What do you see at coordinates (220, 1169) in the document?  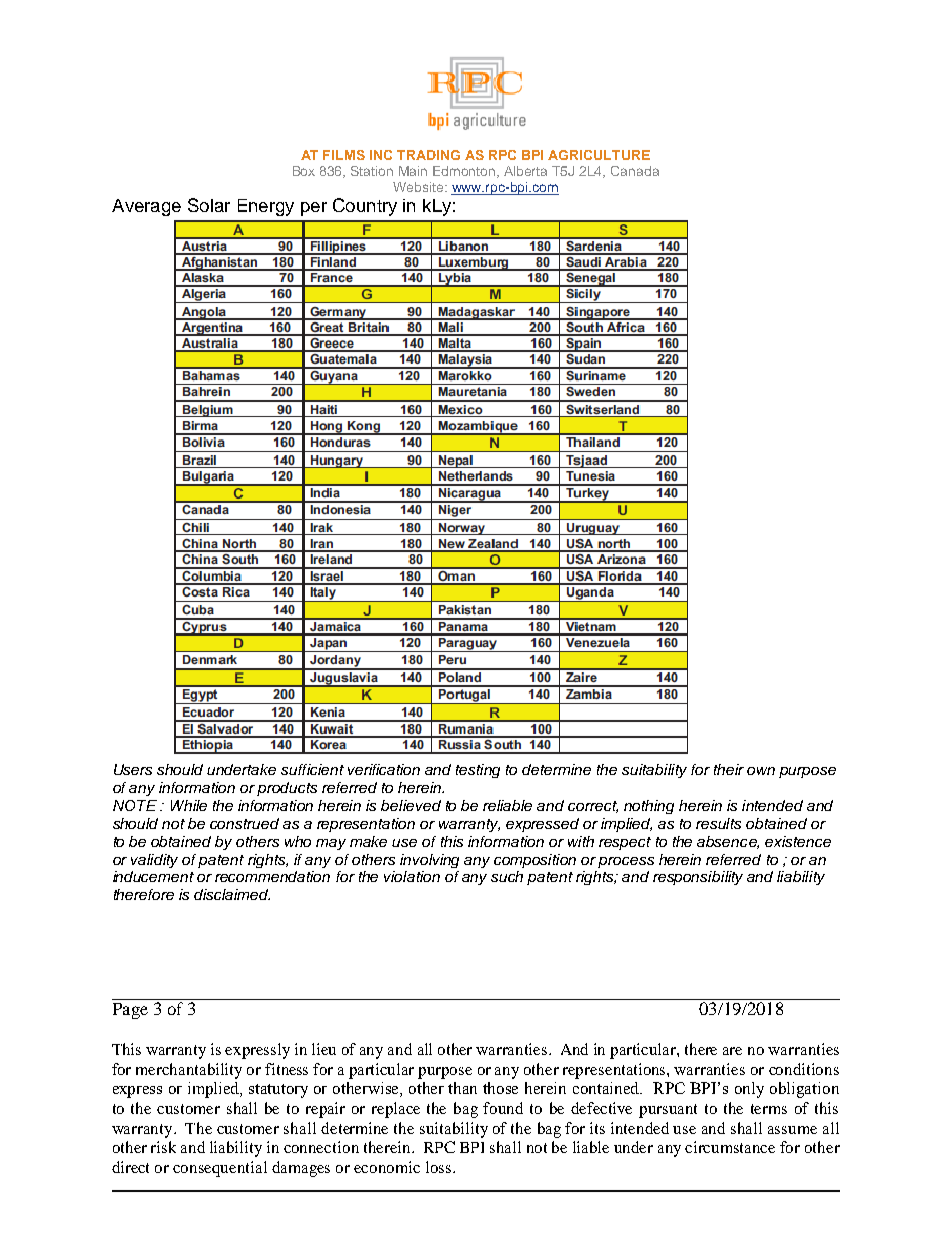 I see `consequential` at bounding box center [220, 1169].
